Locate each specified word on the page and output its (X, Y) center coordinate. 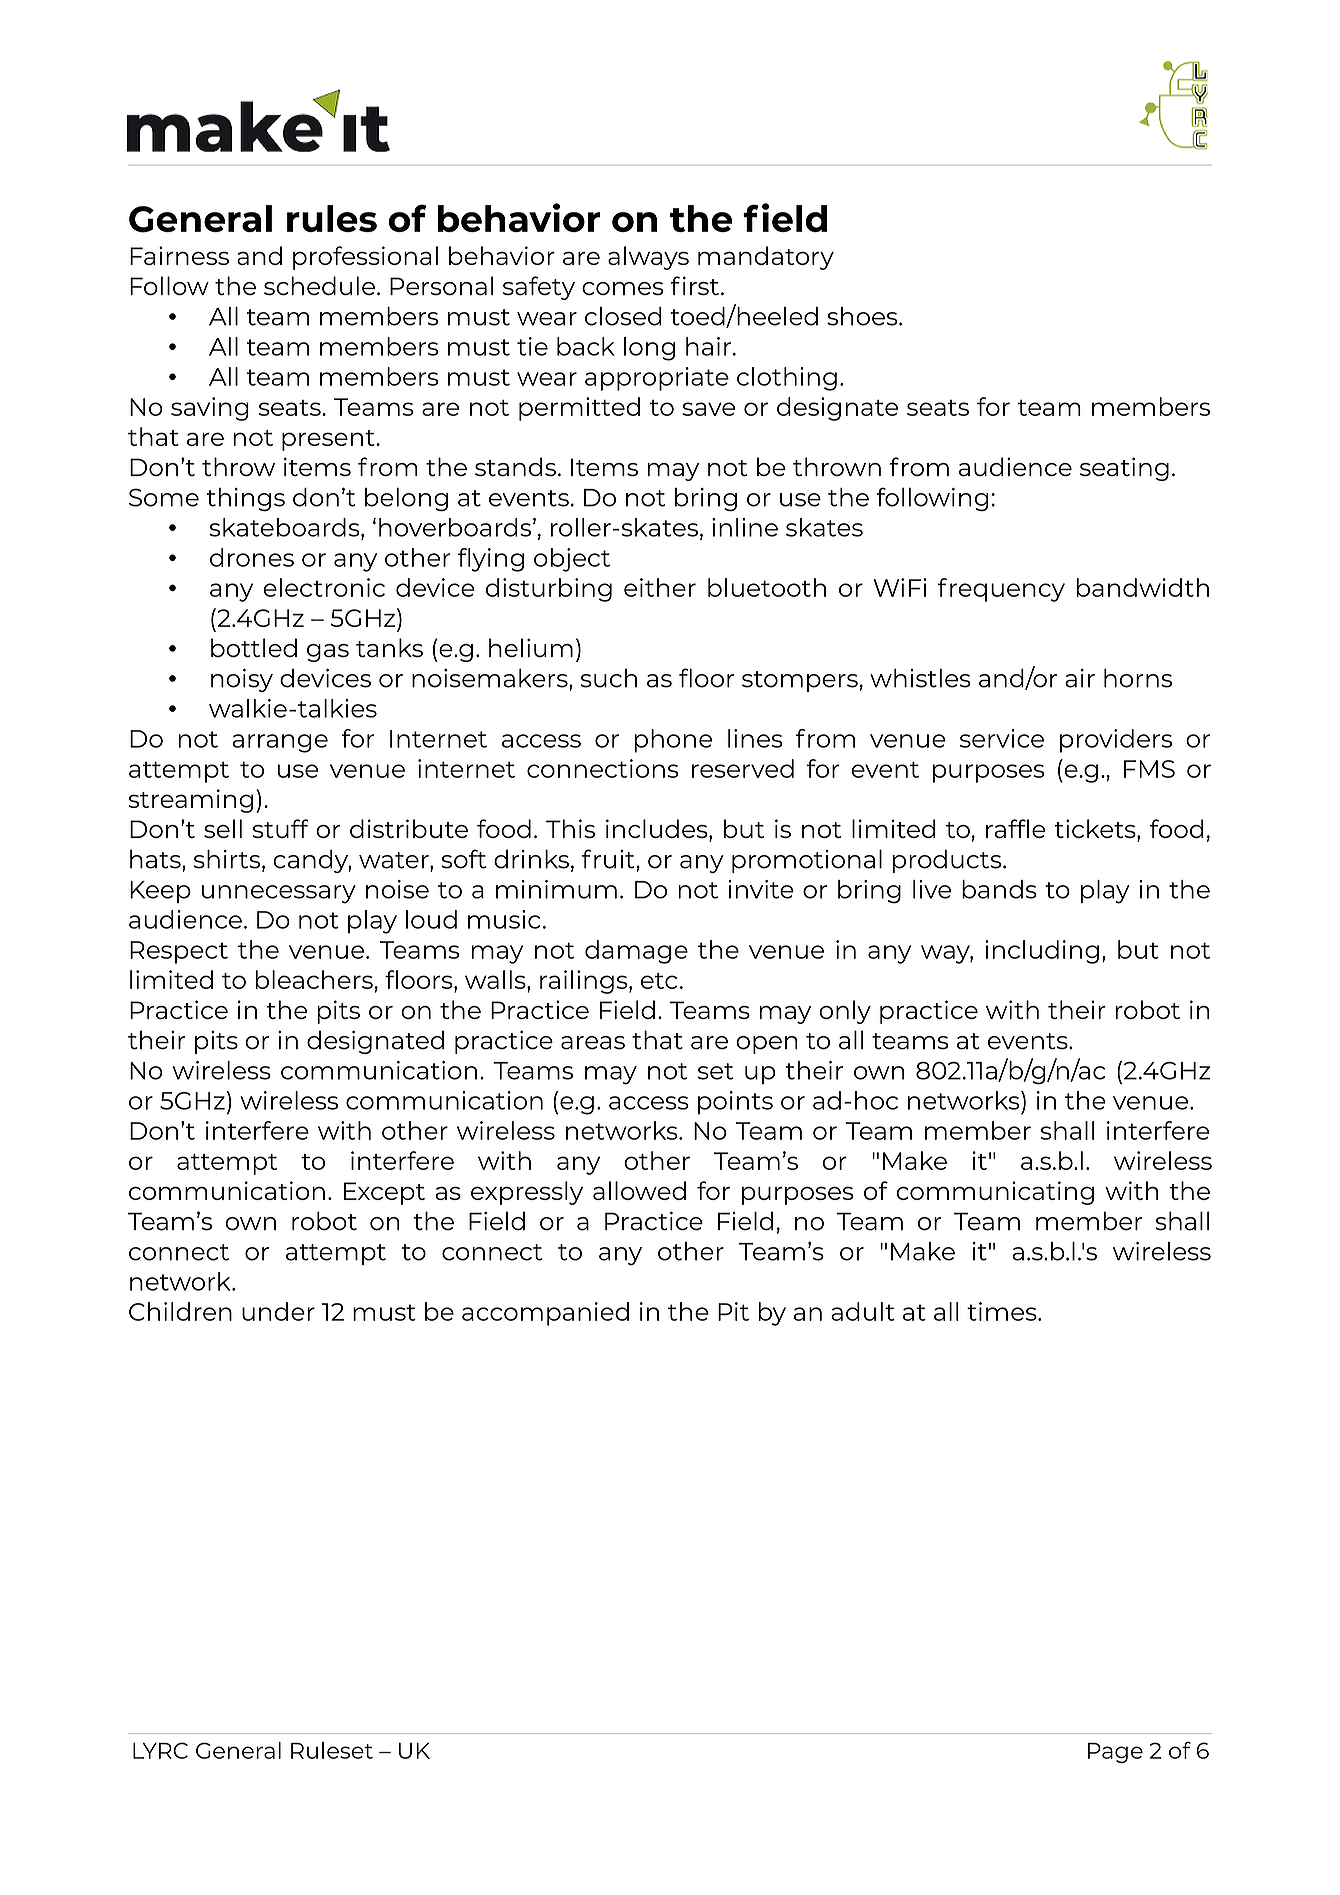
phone (673, 741)
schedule (319, 286)
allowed (639, 1190)
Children (180, 1311)
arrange (280, 743)
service (1002, 738)
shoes (863, 316)
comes (623, 289)
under (278, 1311)
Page (1115, 1753)
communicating (995, 1193)
